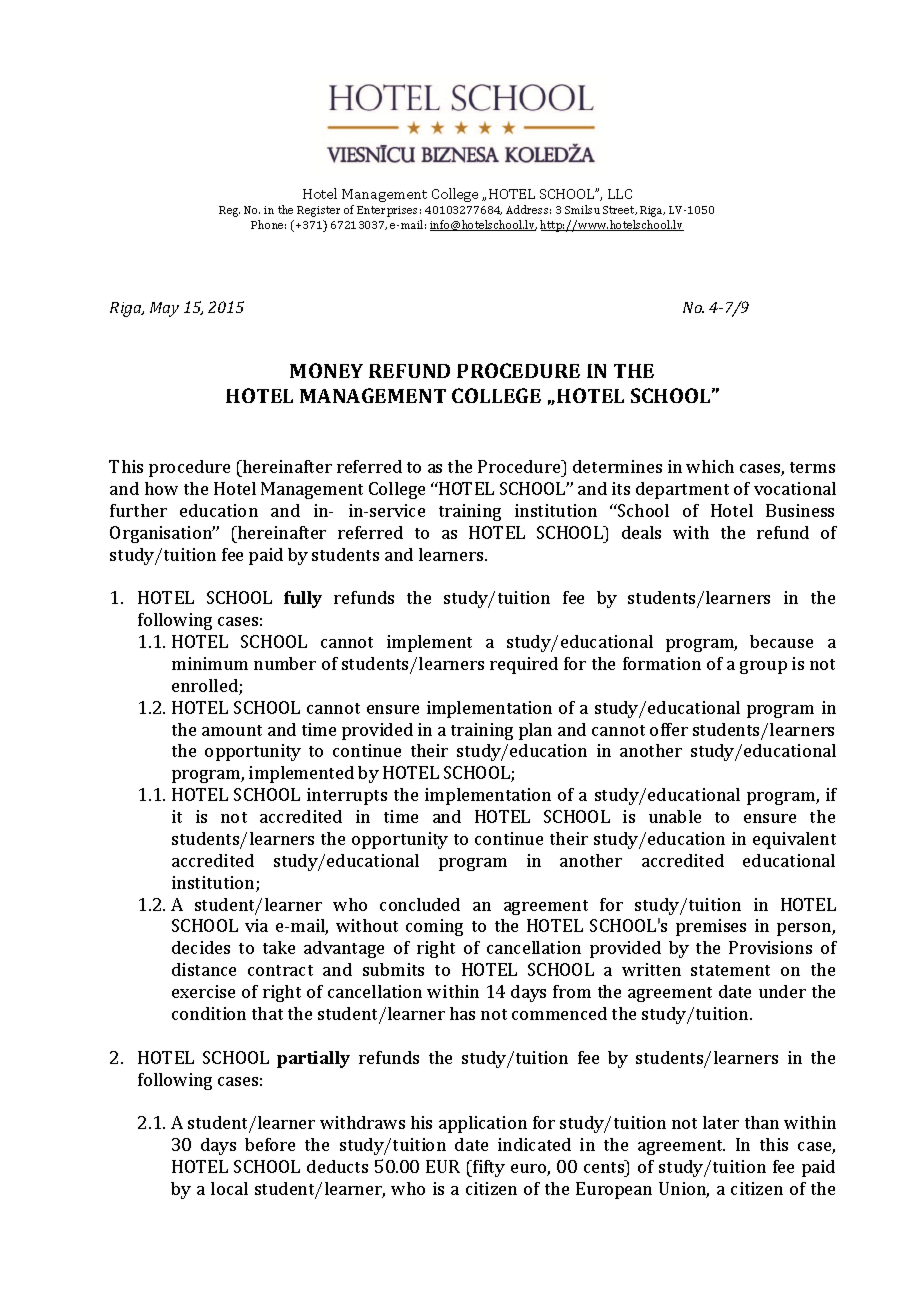  What do you see at coordinates (524, 665) in the image?
I see `required` at bounding box center [524, 665].
